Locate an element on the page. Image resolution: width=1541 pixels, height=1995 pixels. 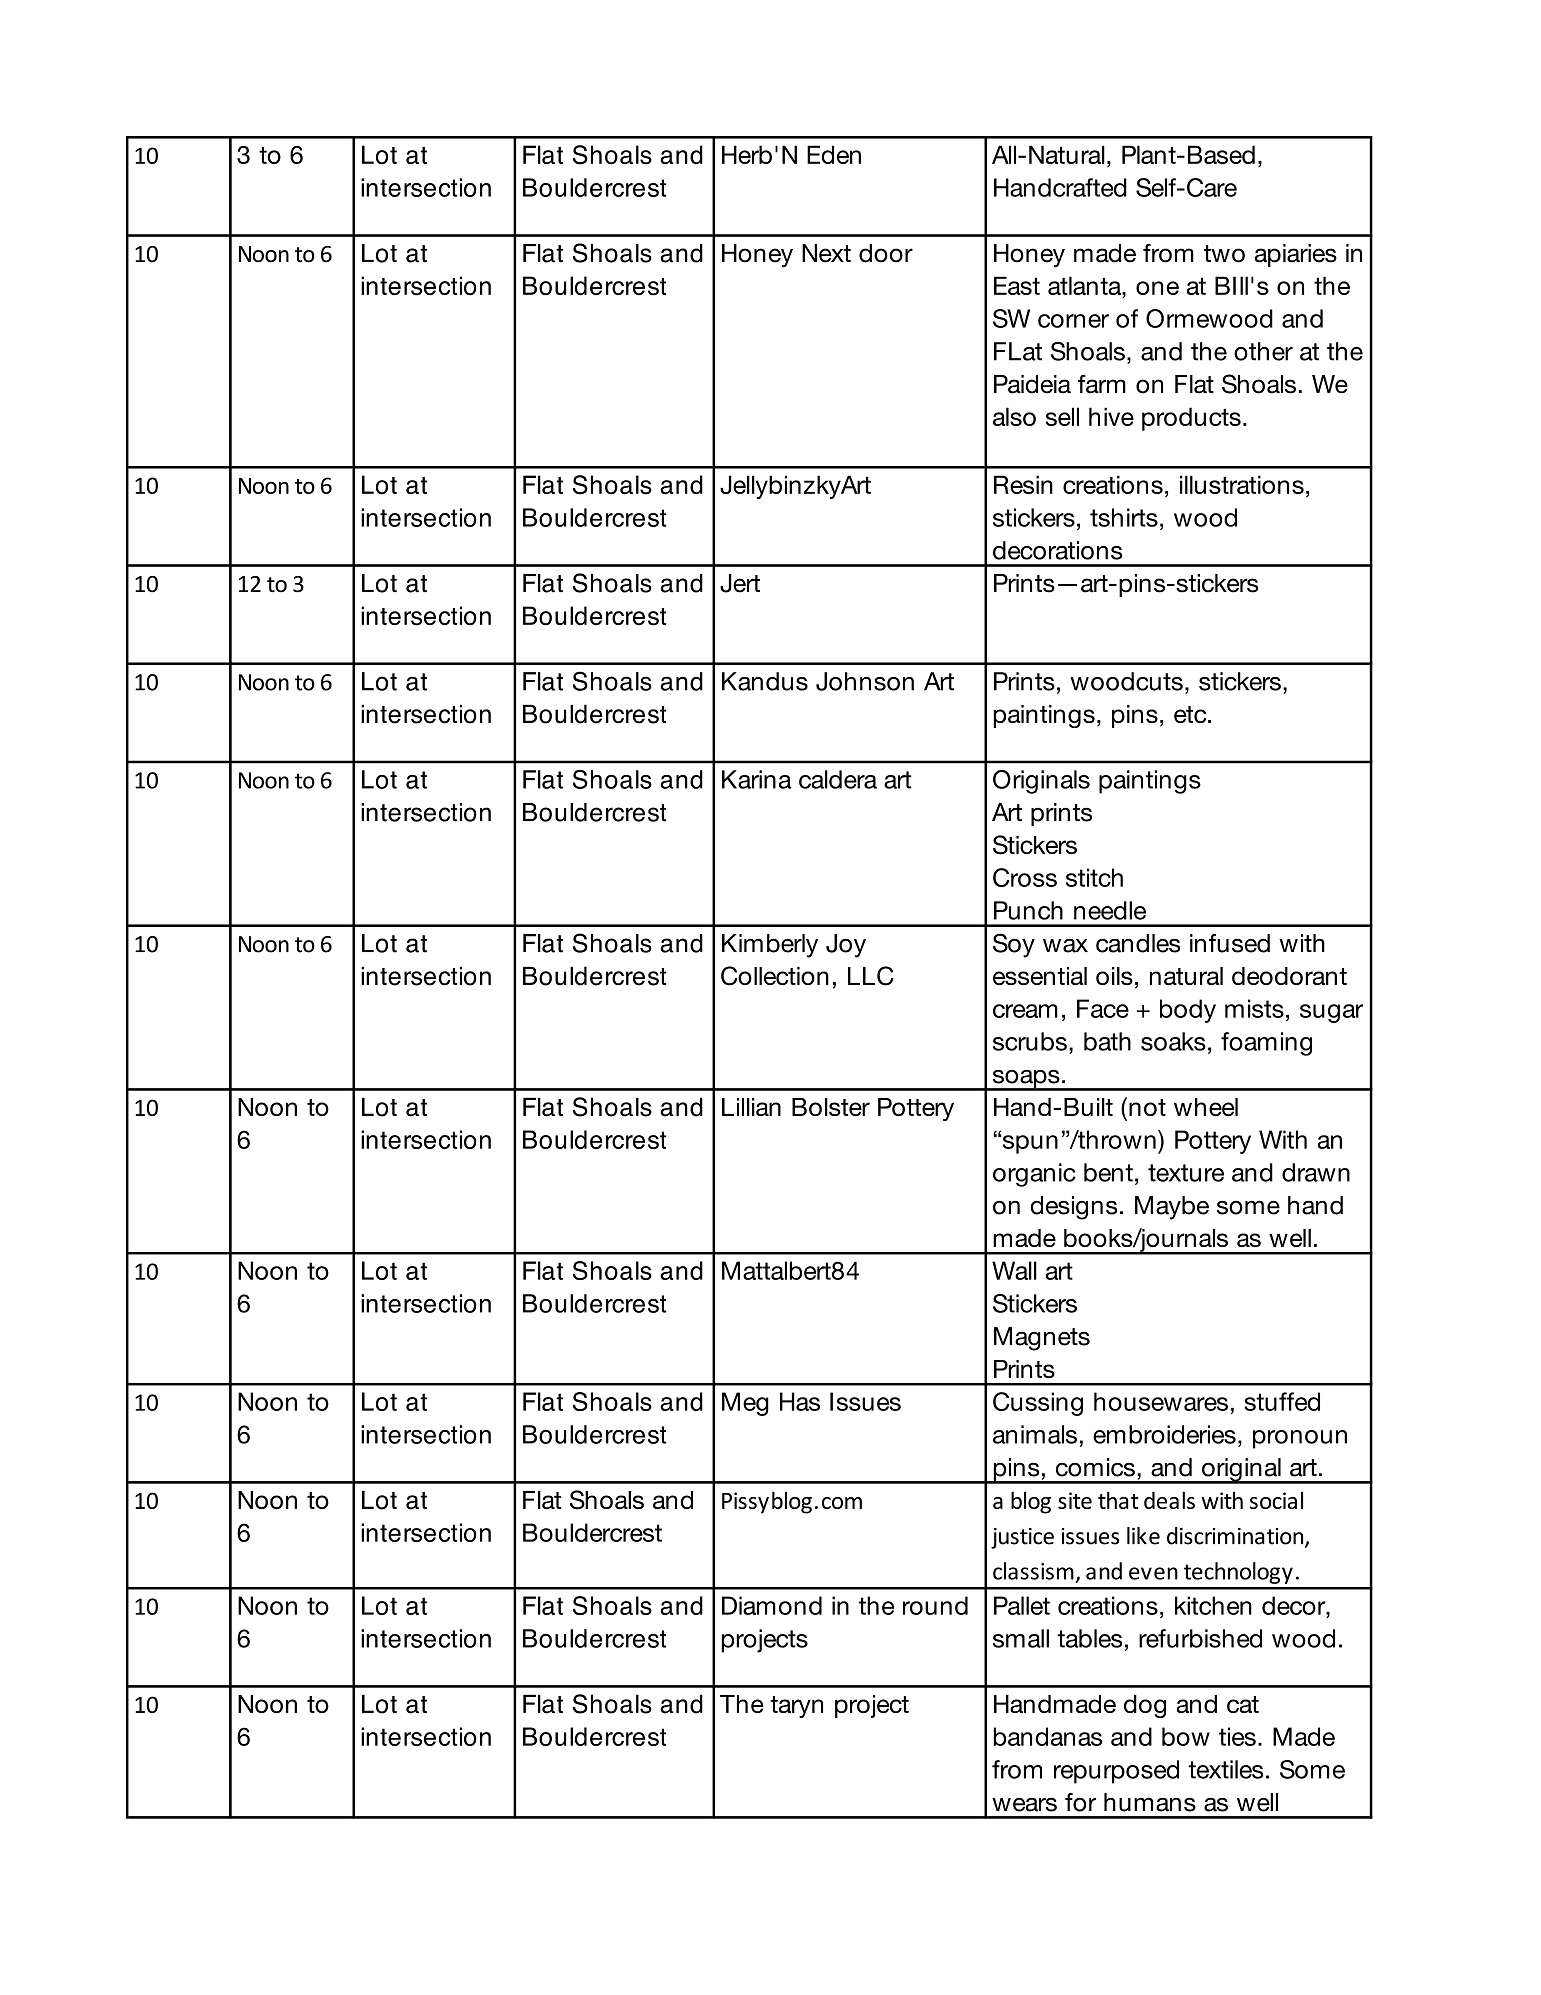
Next is located at coordinates (826, 253).
